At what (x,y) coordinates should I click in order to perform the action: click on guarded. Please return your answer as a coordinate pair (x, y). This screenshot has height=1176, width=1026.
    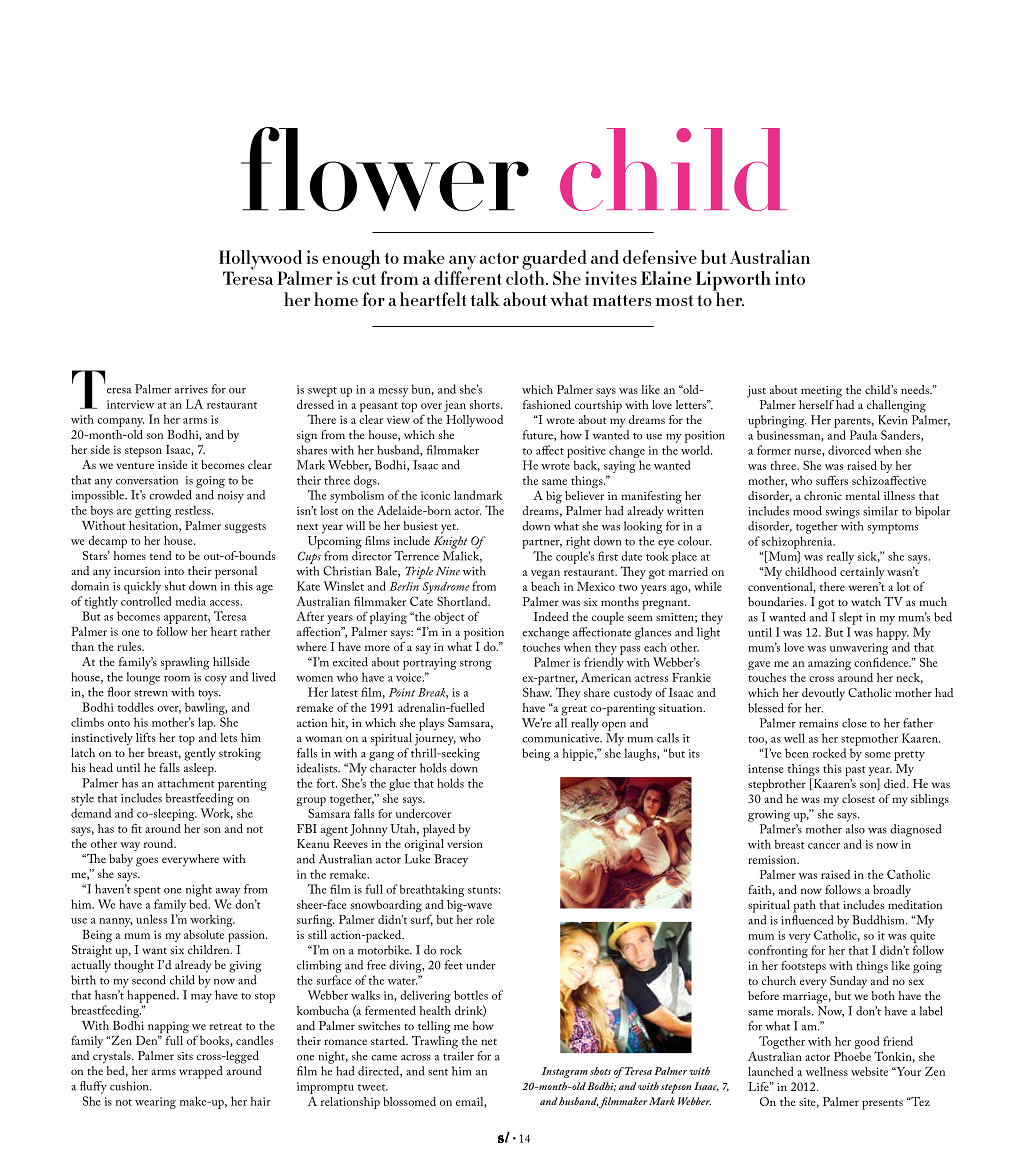
    Looking at the image, I should click on (555, 261).
